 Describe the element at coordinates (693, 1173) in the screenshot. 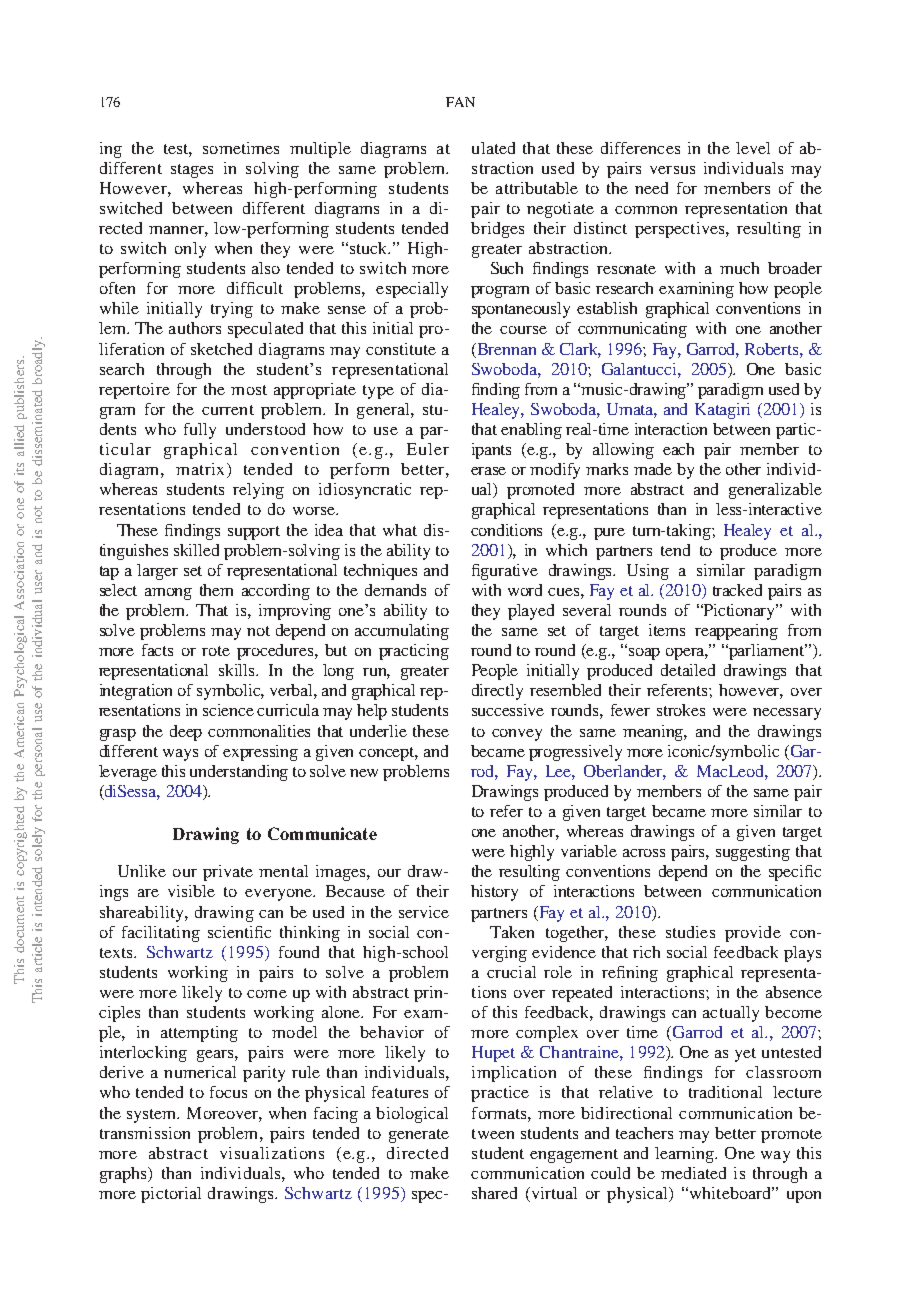

I see `mediated` at that location.
